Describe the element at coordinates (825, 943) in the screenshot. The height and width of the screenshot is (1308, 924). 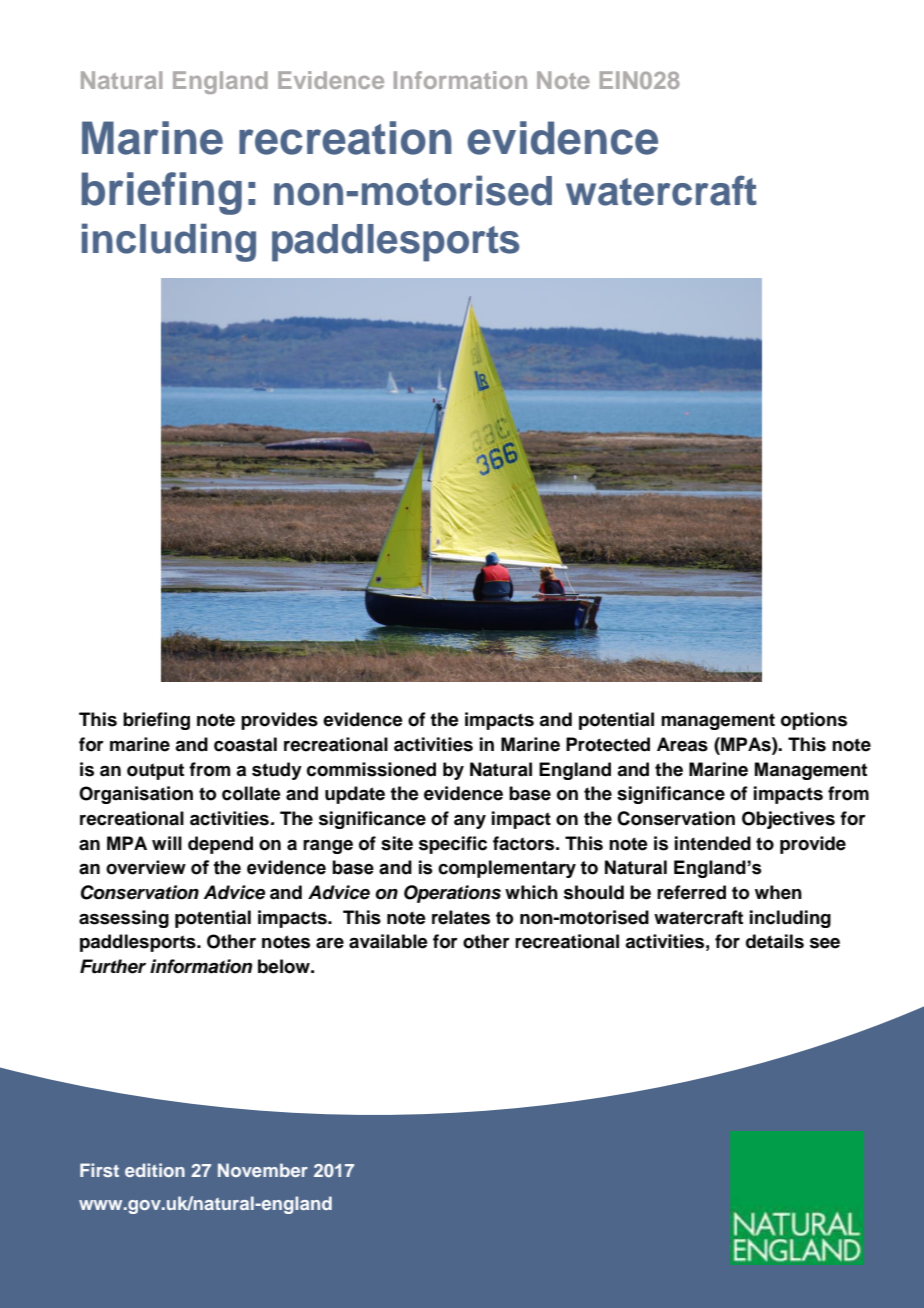
I see `see` at that location.
